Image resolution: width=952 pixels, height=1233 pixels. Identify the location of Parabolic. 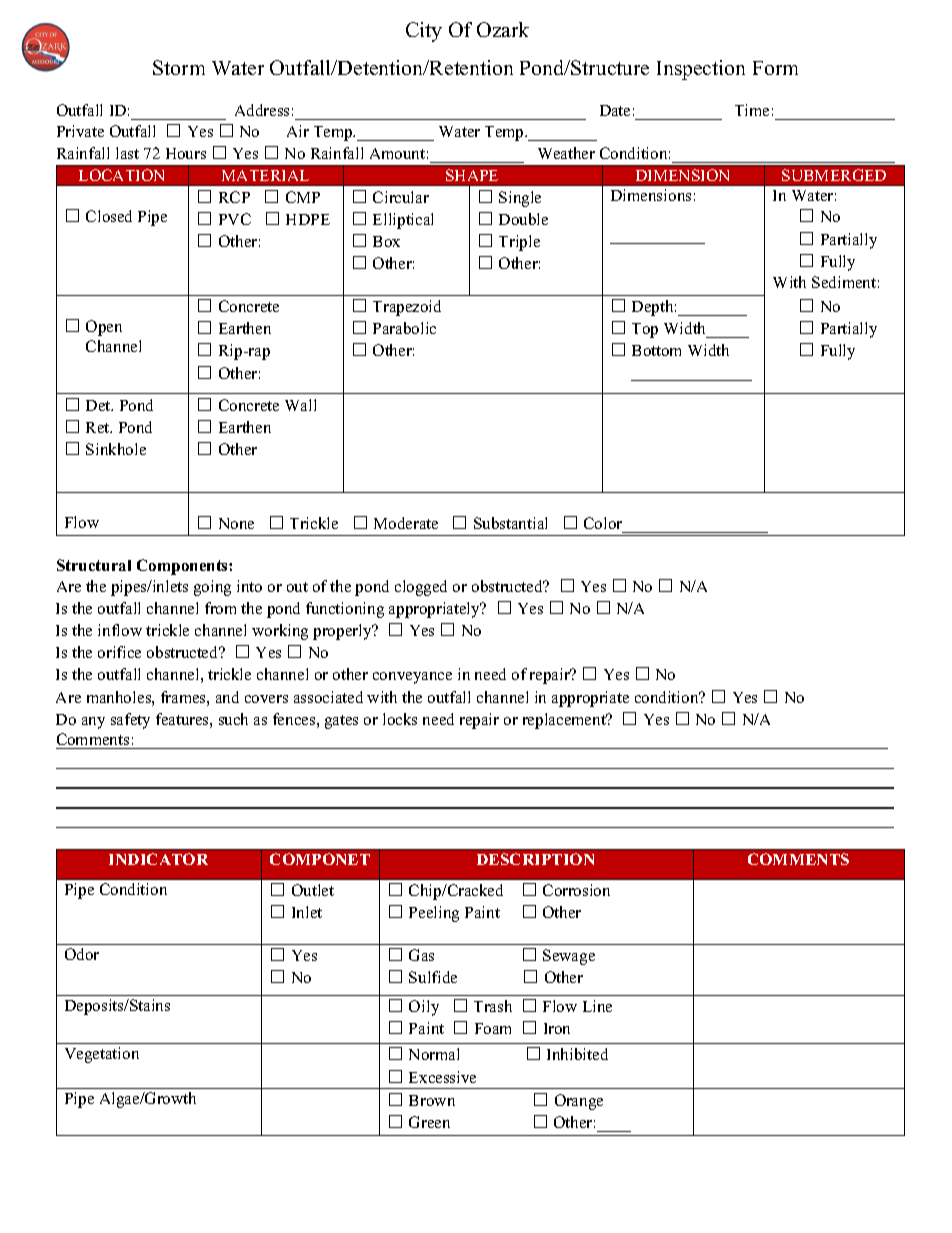
(404, 328).
